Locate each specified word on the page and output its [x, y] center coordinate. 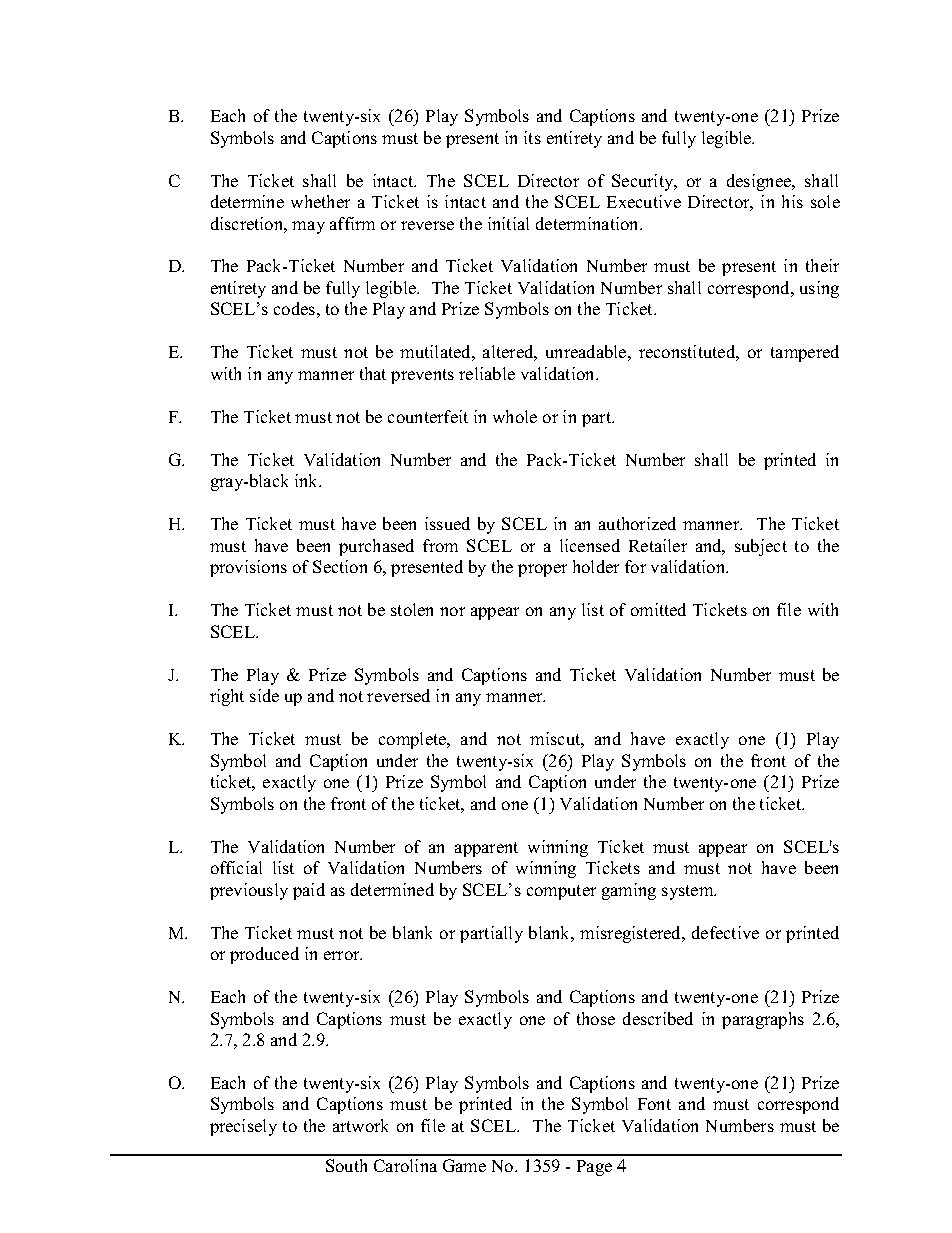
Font [654, 1104]
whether [320, 201]
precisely [243, 1127]
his [792, 201]
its [532, 137]
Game [464, 1165]
